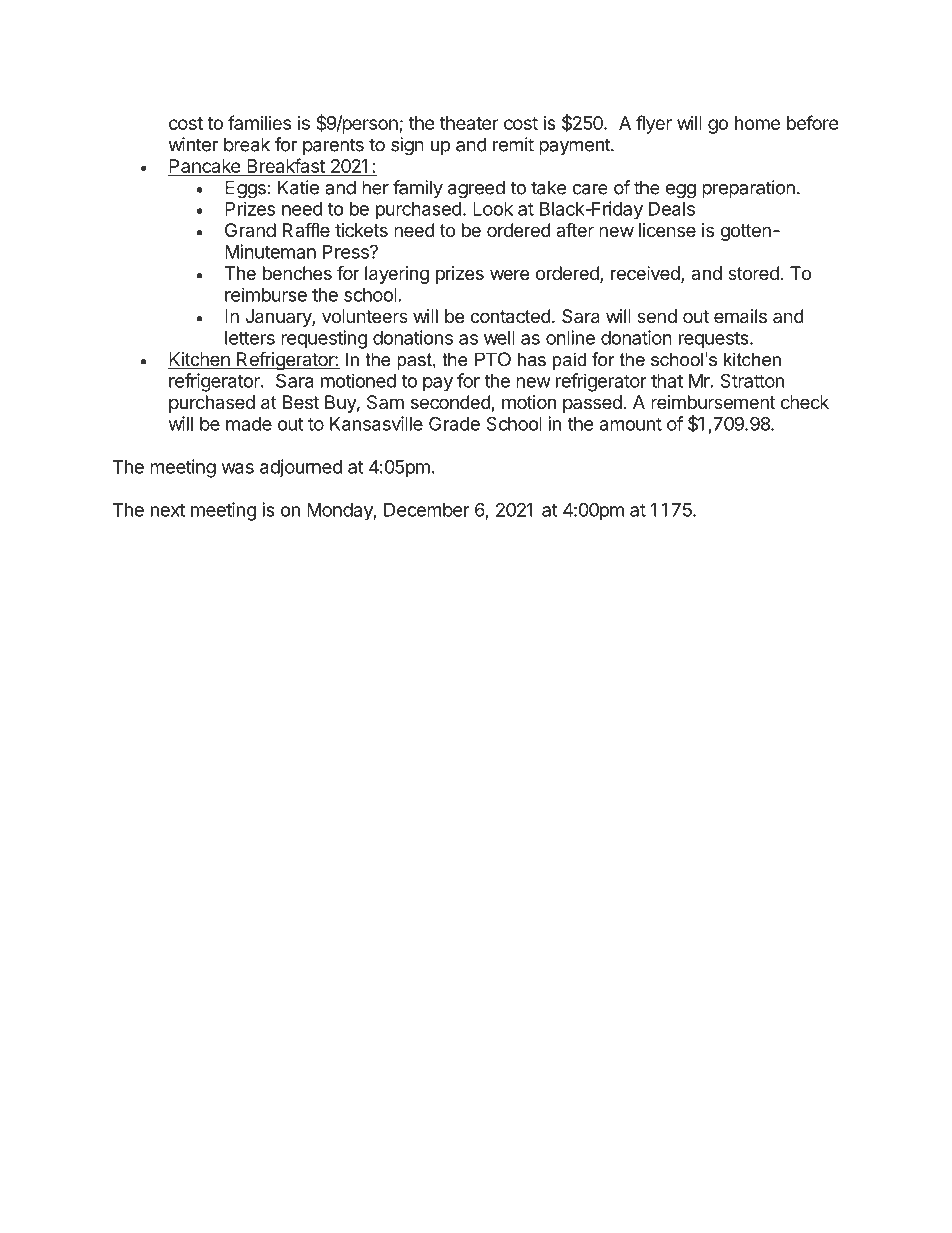 This document has width=952, height=1233. Describe the element at coordinates (250, 338) in the document. I see `letters` at that location.
